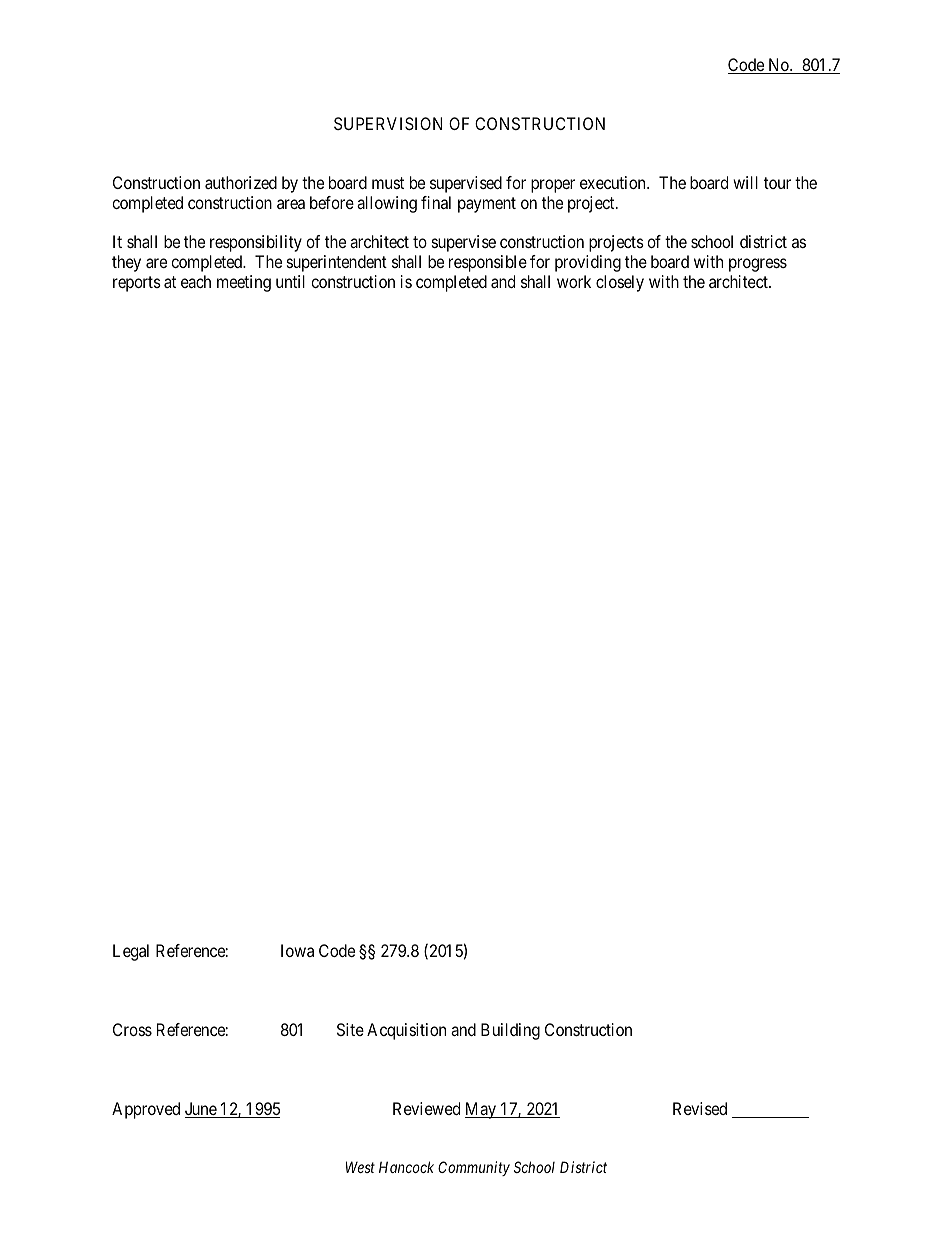  I want to click on Revised, so click(700, 1108).
